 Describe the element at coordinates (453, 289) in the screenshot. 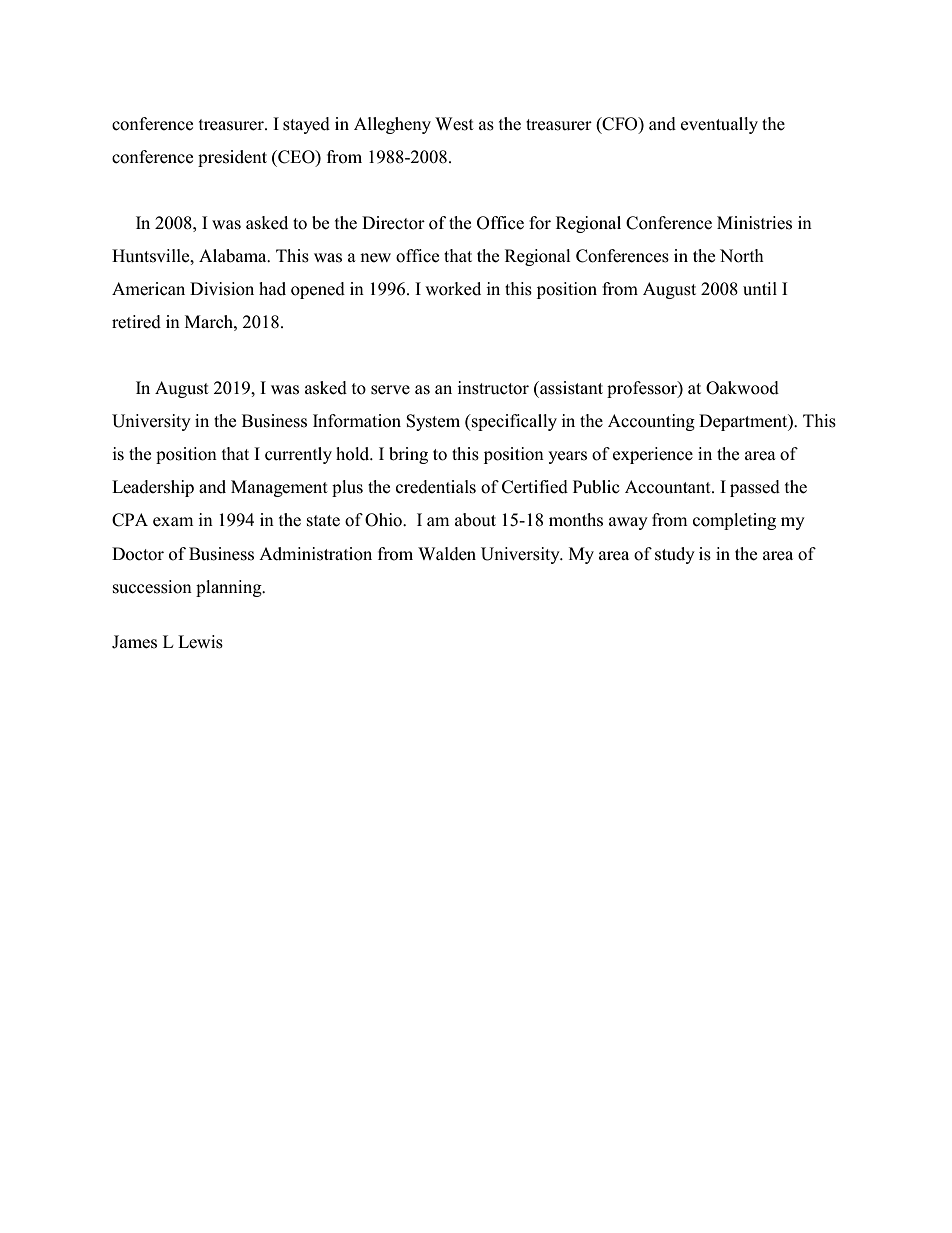

I see `worked` at that location.
